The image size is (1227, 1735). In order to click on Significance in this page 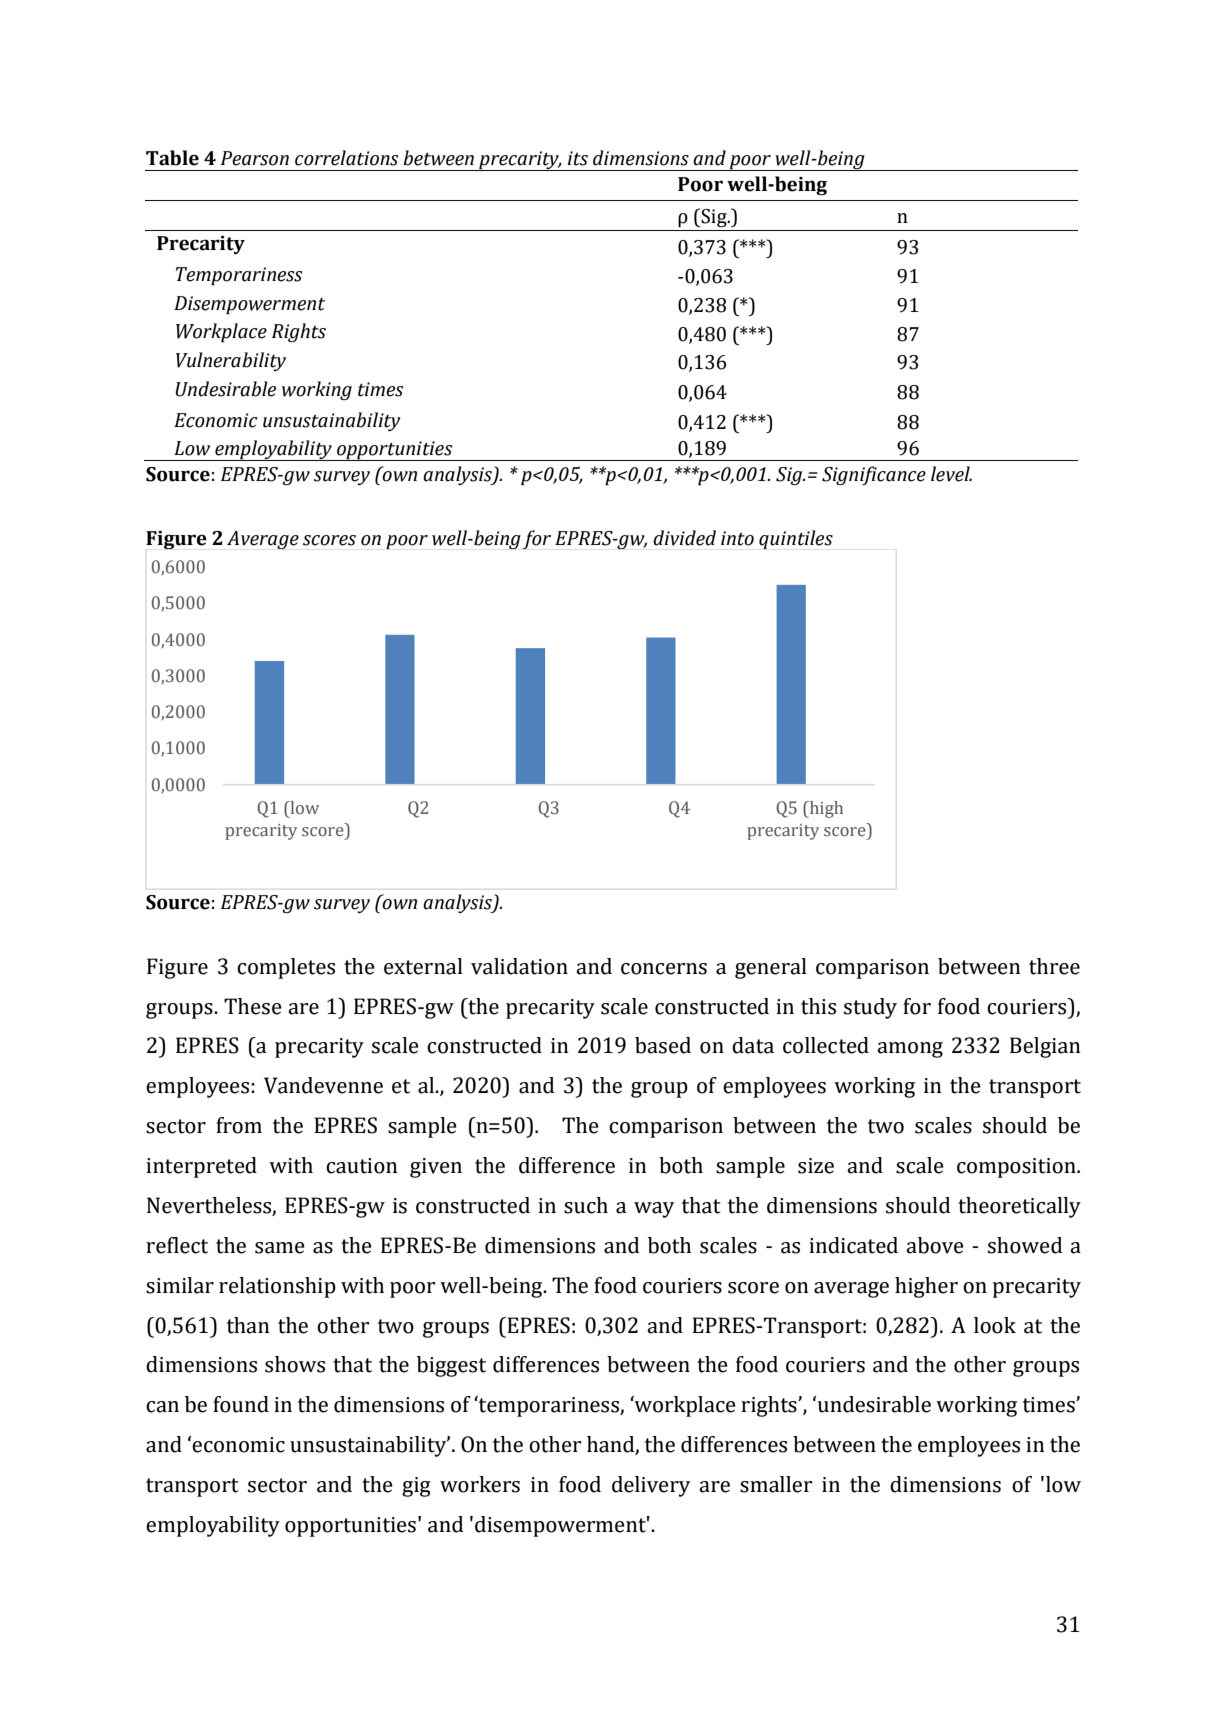, I will do `click(874, 475)`.
